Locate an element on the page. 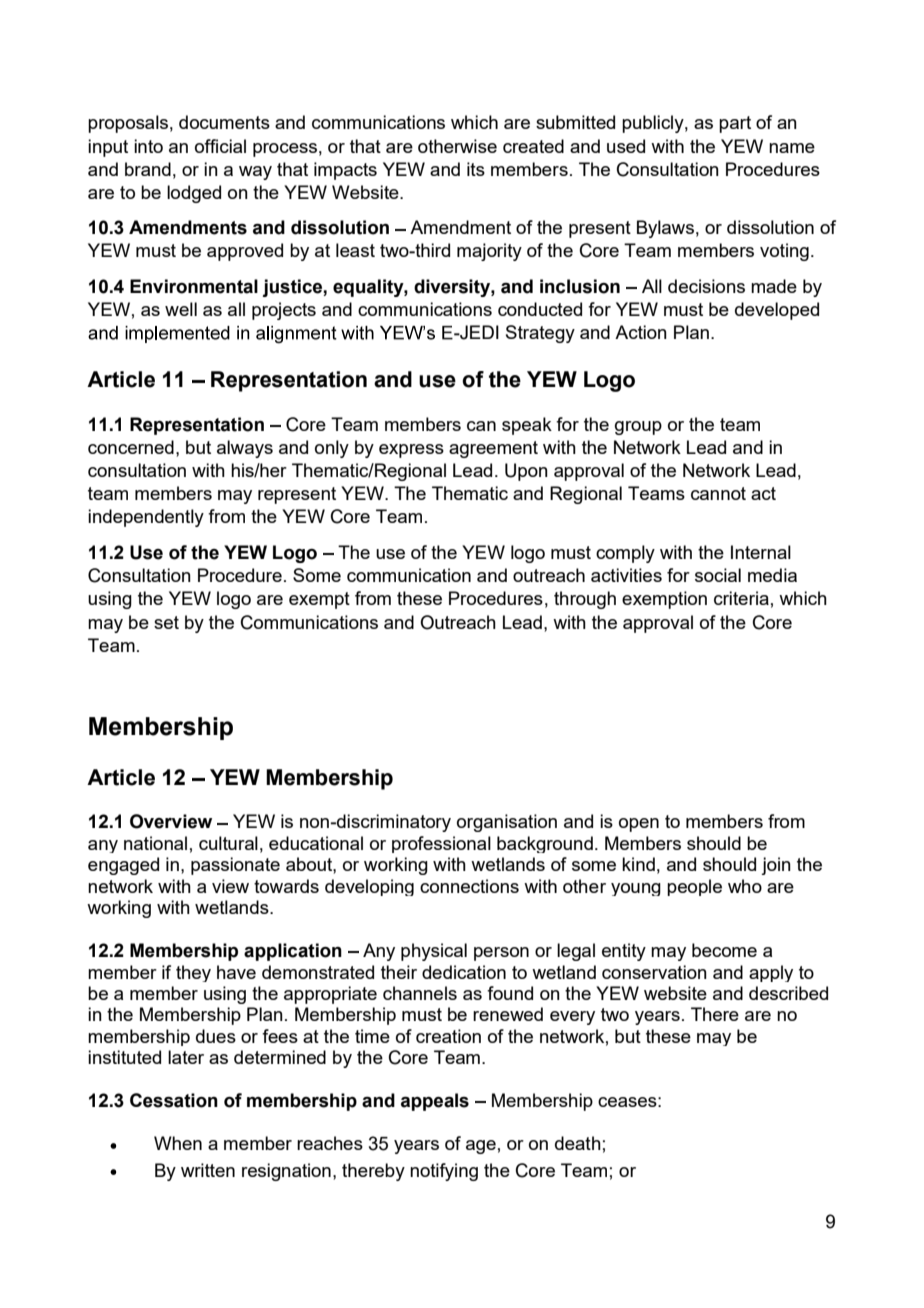 This image has width=924, height=1308. When is located at coordinates (178, 1143).
